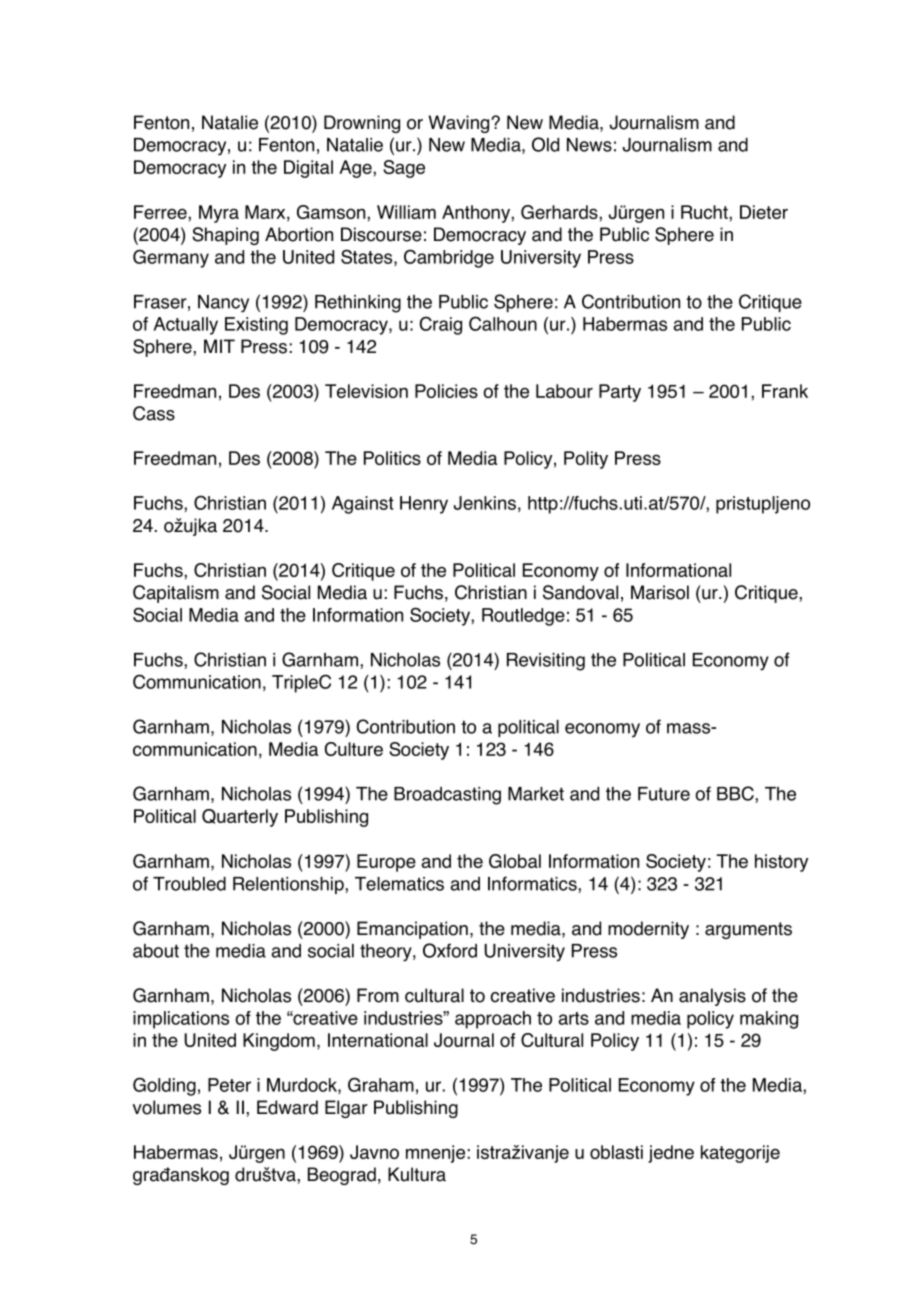  What do you see at coordinates (736, 793) in the screenshot?
I see `BBC` at bounding box center [736, 793].
